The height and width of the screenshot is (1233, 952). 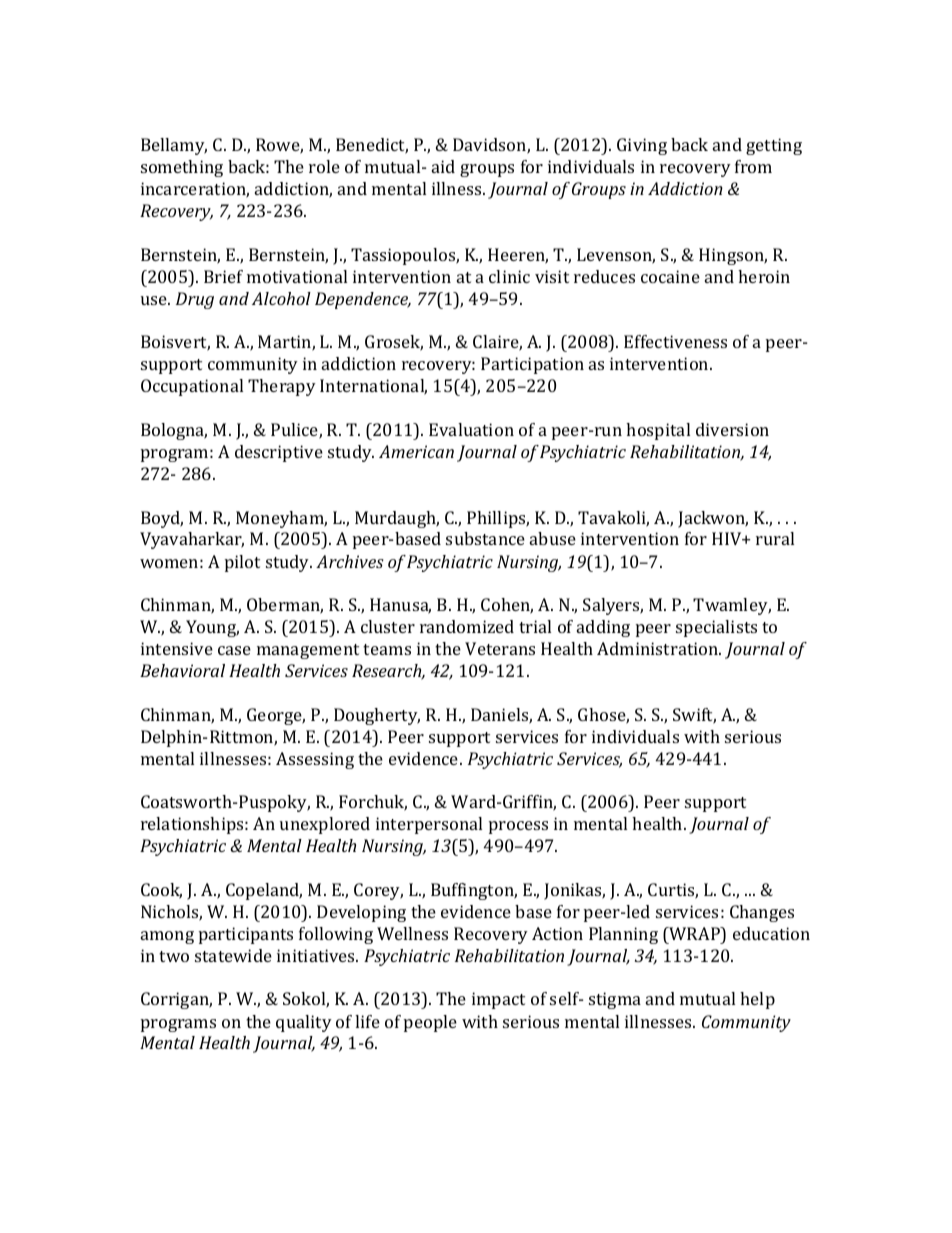 I want to click on something, so click(x=182, y=168).
